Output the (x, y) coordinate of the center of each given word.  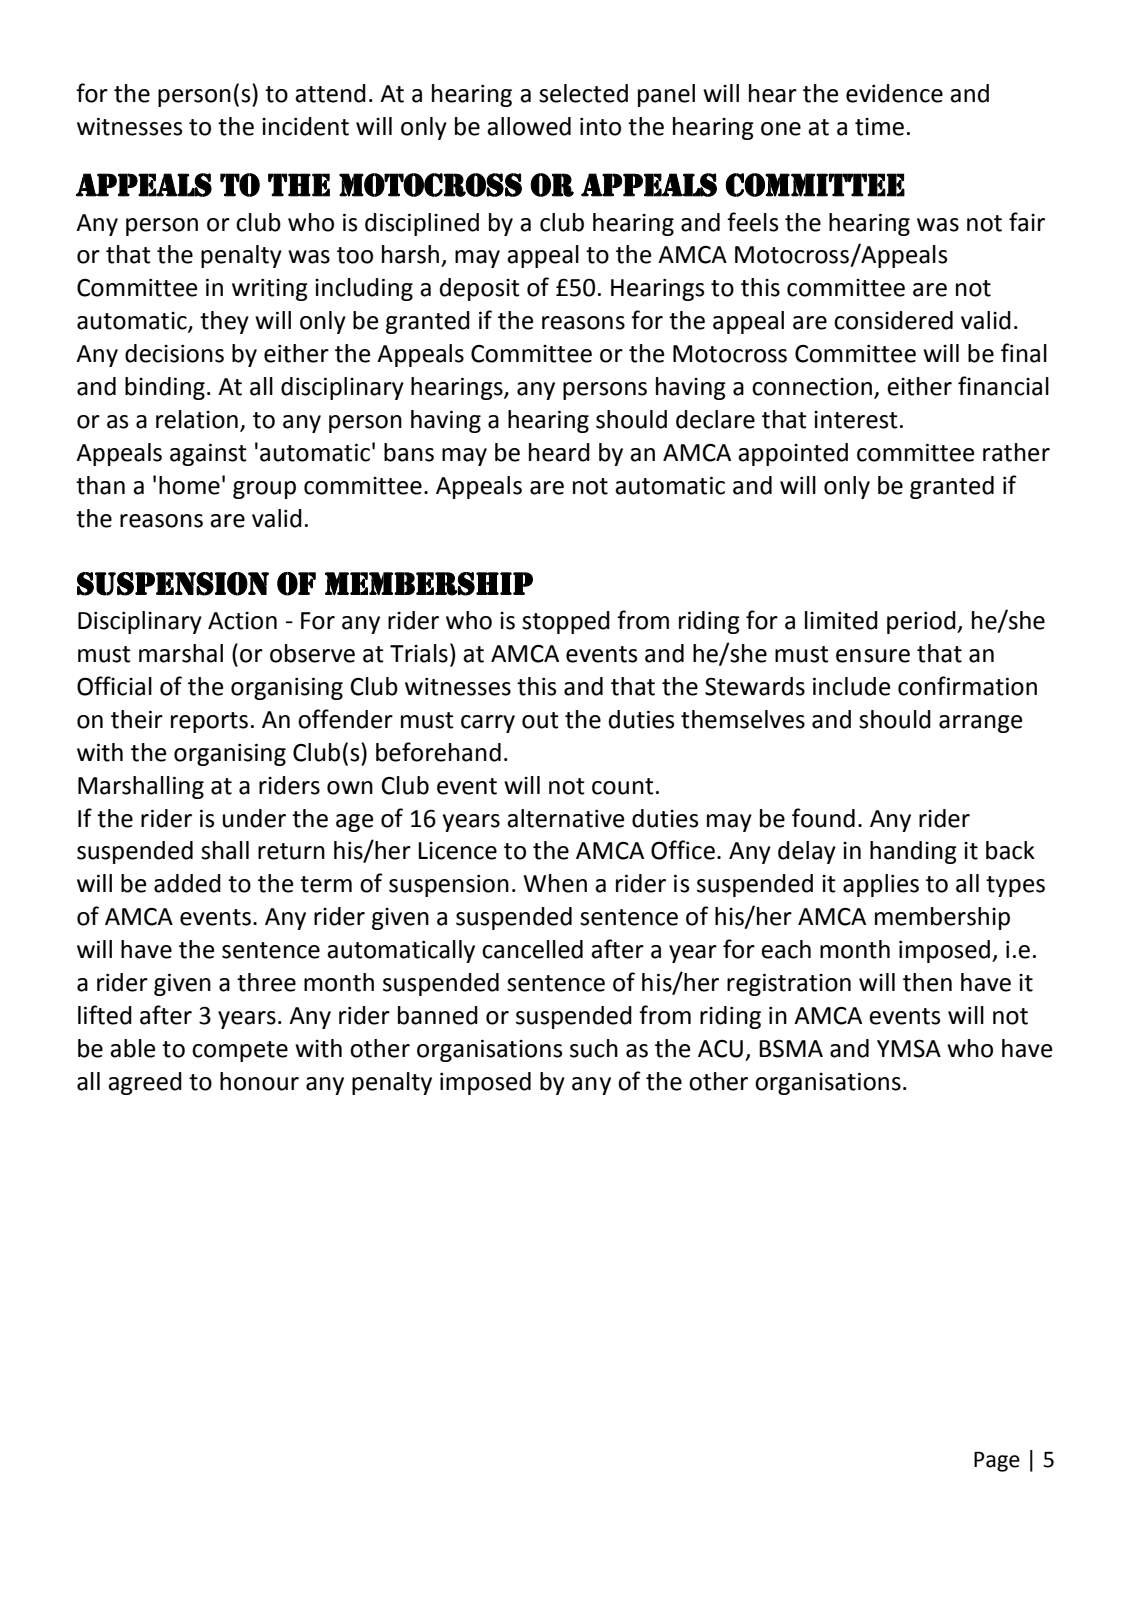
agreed (145, 1083)
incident (305, 126)
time (879, 127)
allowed (529, 126)
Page (997, 1461)
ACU (720, 1049)
